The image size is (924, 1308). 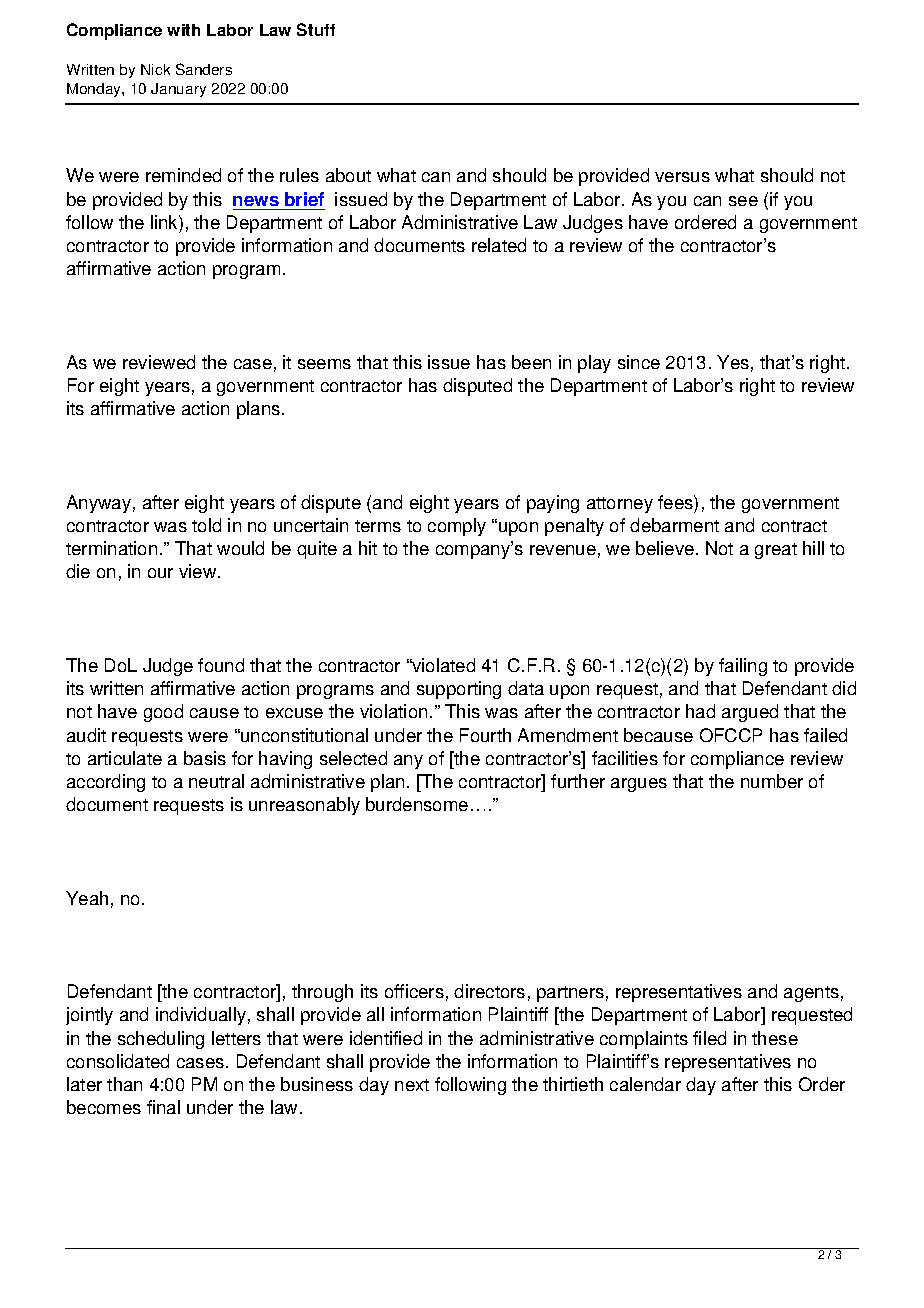 What do you see at coordinates (324, 364) in the screenshot?
I see `seems` at bounding box center [324, 364].
